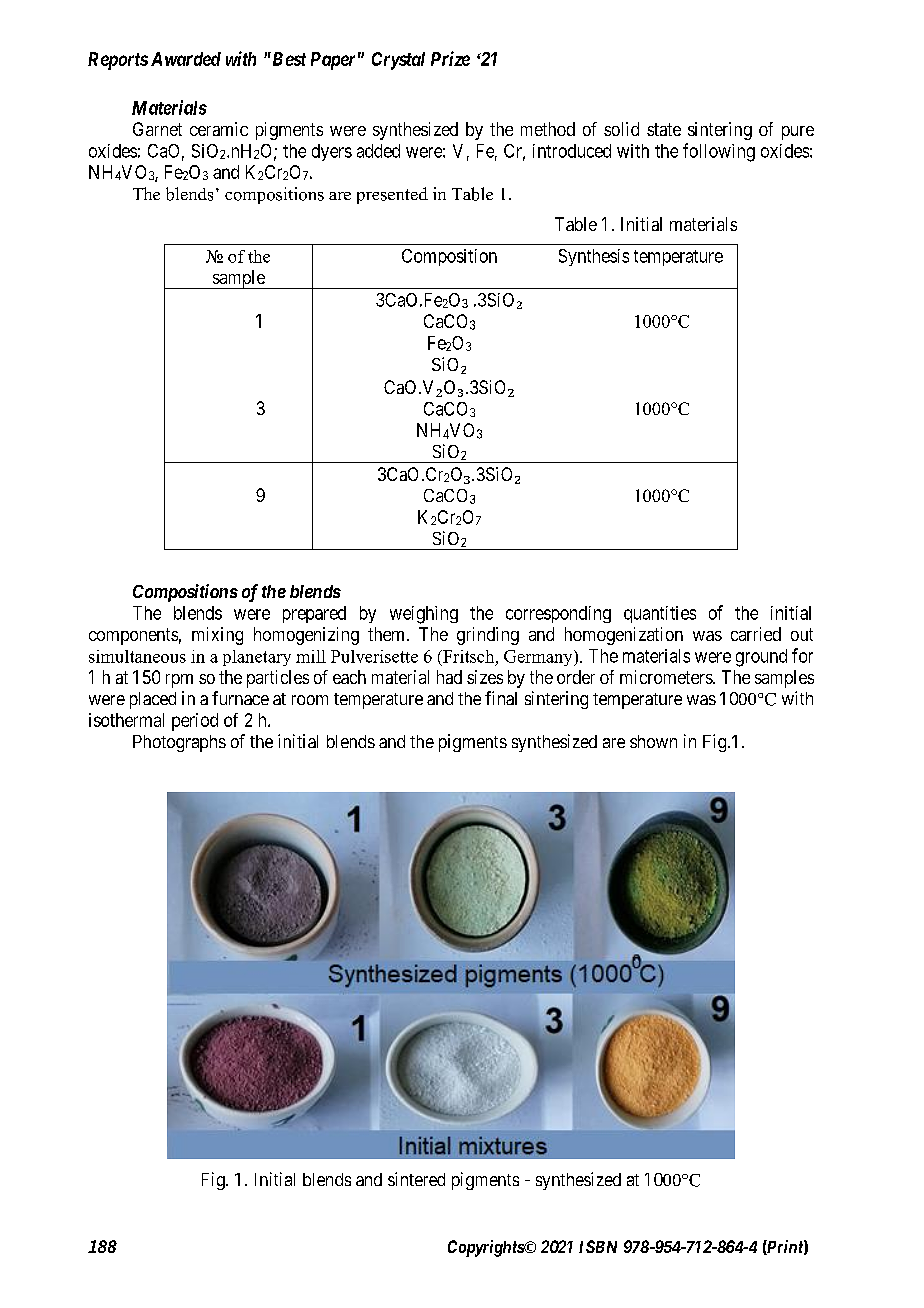  I want to click on following, so click(719, 152).
